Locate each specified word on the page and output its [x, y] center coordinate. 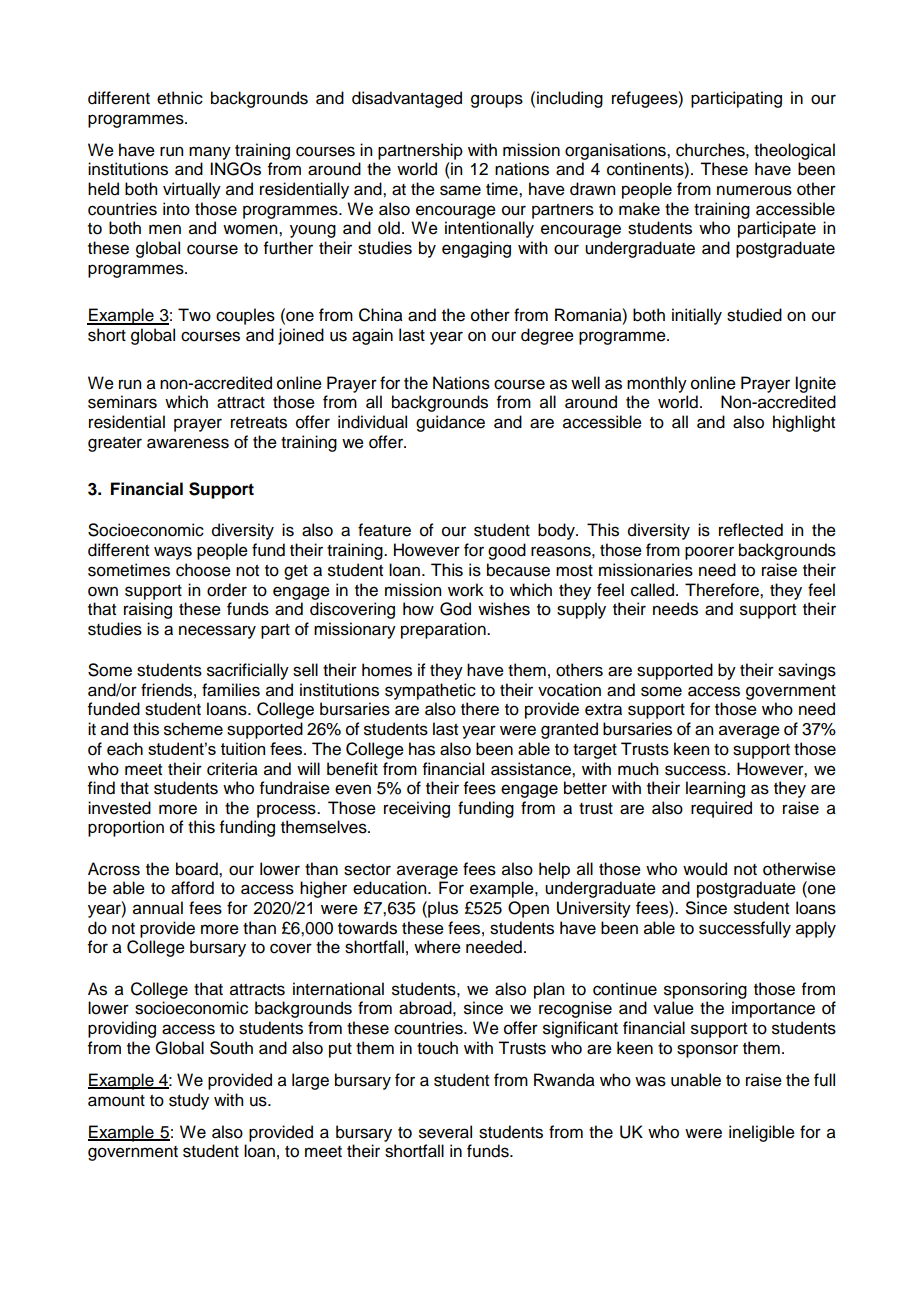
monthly [657, 384]
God [455, 609]
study [189, 1101]
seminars [122, 402]
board [198, 869]
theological [794, 151]
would [705, 869]
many [210, 153]
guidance [450, 423]
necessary [217, 632]
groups [497, 101]
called [652, 590]
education [391, 888]
